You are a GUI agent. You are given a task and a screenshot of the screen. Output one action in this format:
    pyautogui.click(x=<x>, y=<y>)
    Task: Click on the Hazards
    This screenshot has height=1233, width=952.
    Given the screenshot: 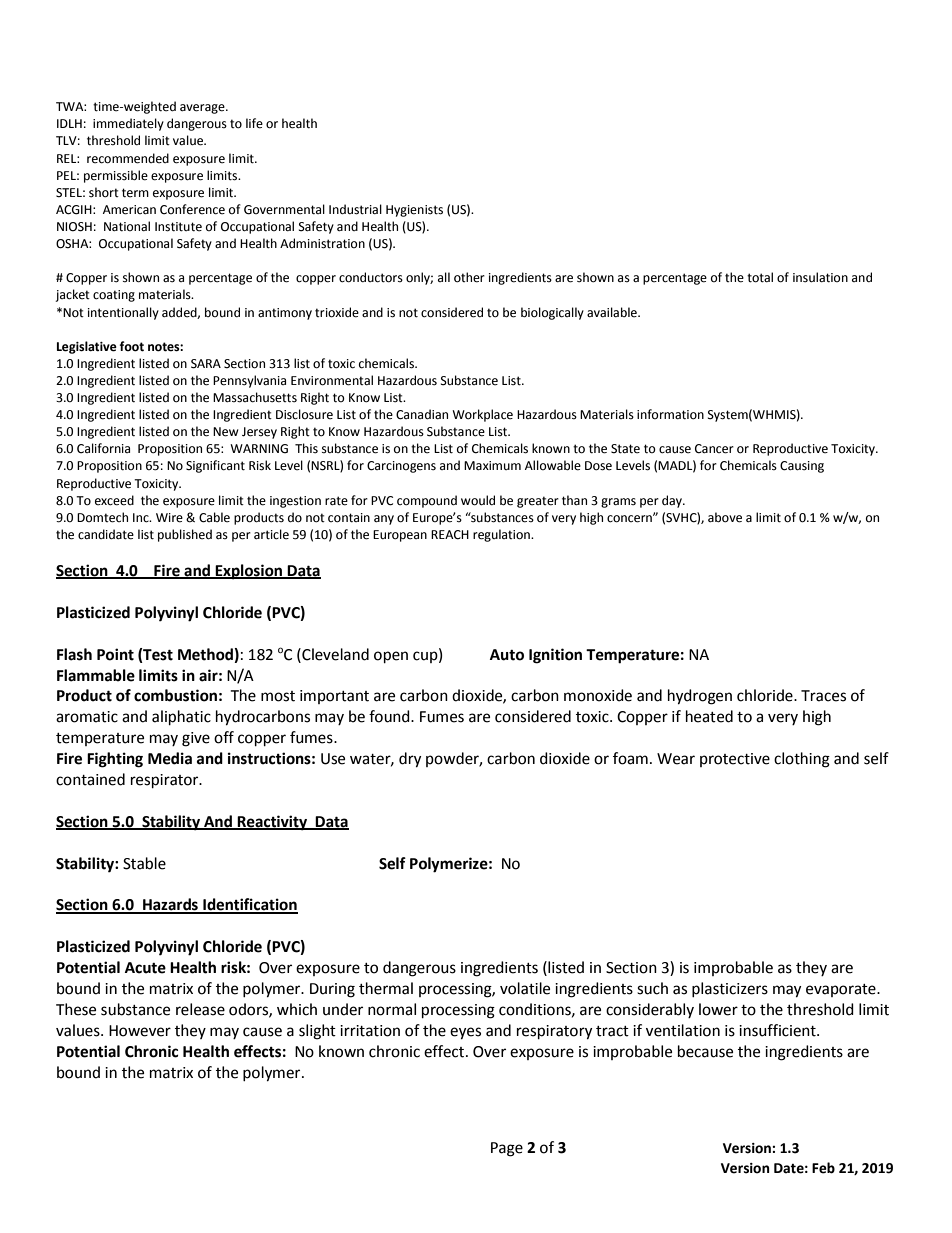 What is the action you would take?
    pyautogui.click(x=170, y=905)
